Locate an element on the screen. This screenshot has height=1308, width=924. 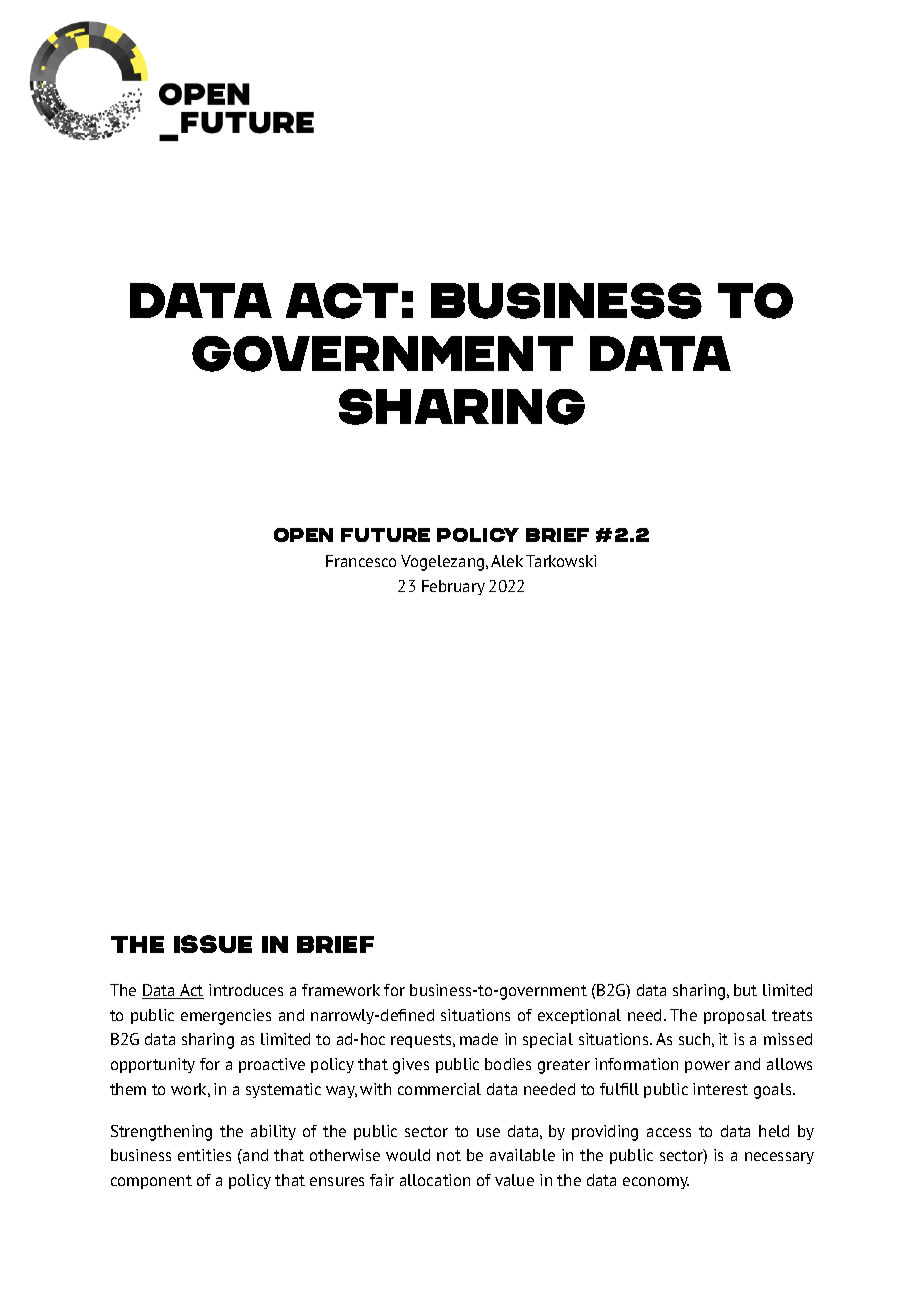
February is located at coordinates (453, 587).
